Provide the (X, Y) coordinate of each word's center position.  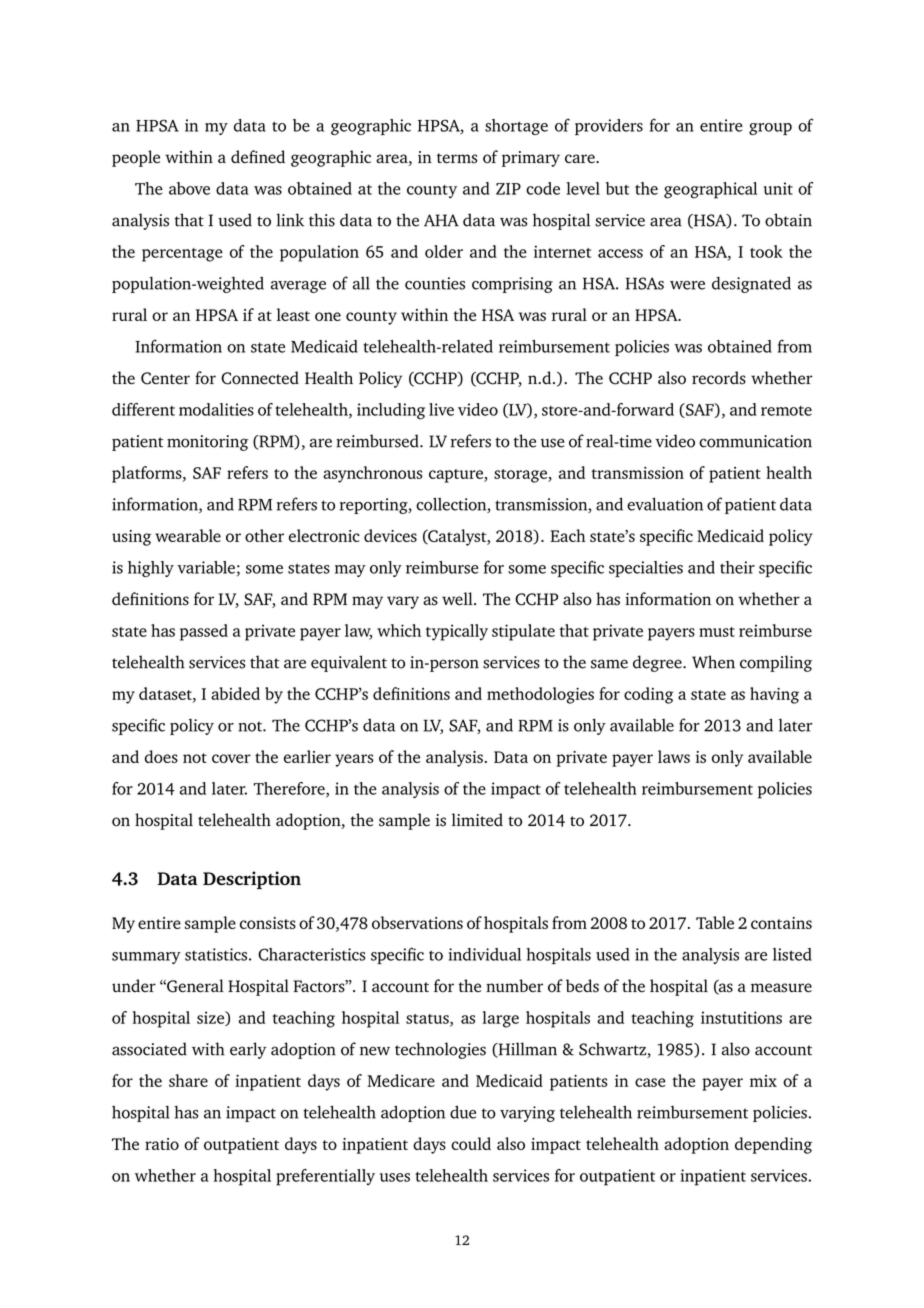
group (770, 129)
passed (204, 632)
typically (457, 632)
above (189, 188)
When (713, 662)
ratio (162, 1144)
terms (457, 158)
